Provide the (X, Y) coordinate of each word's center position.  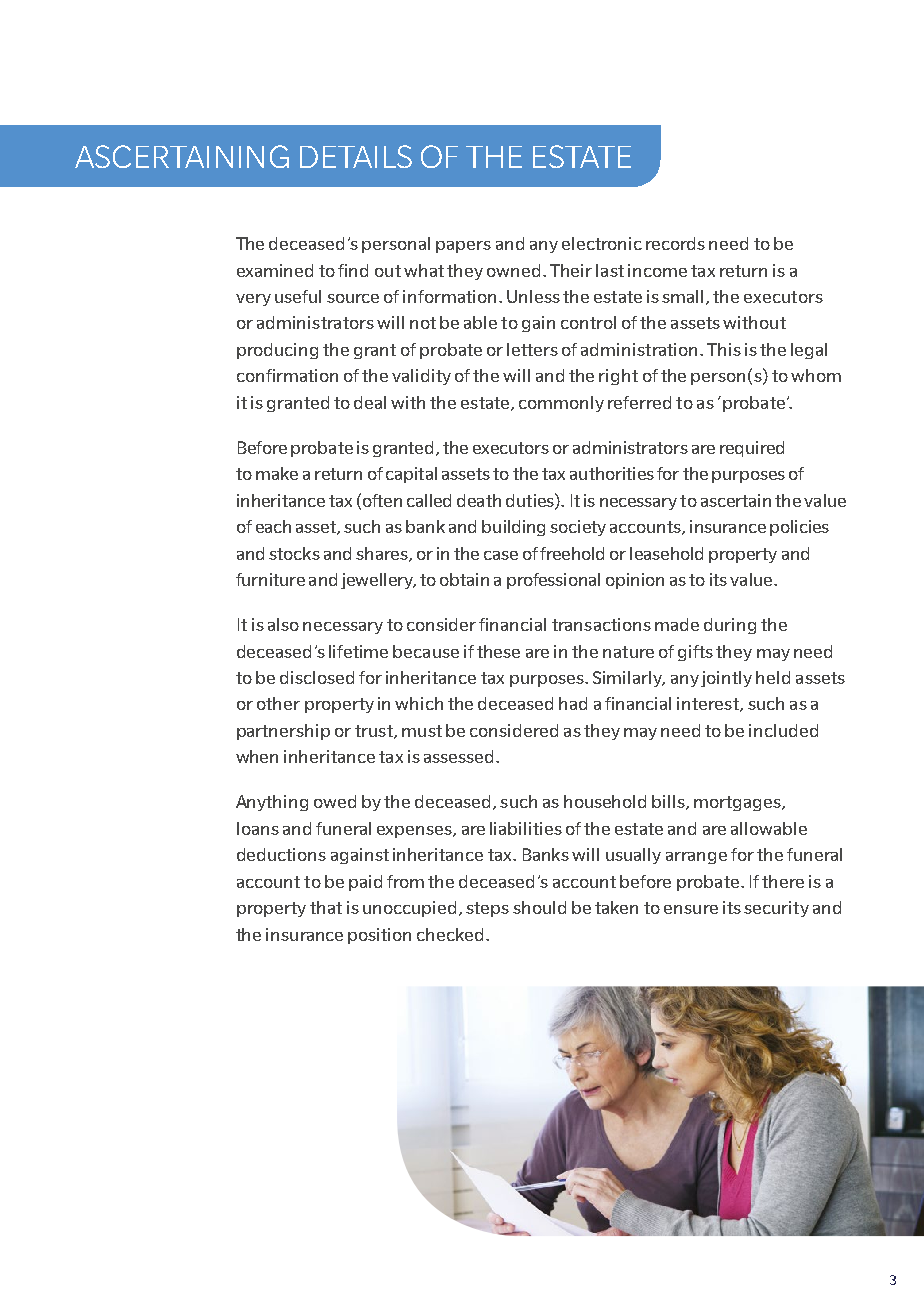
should (539, 907)
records (675, 243)
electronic (602, 243)
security (776, 909)
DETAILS (356, 156)
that (326, 907)
